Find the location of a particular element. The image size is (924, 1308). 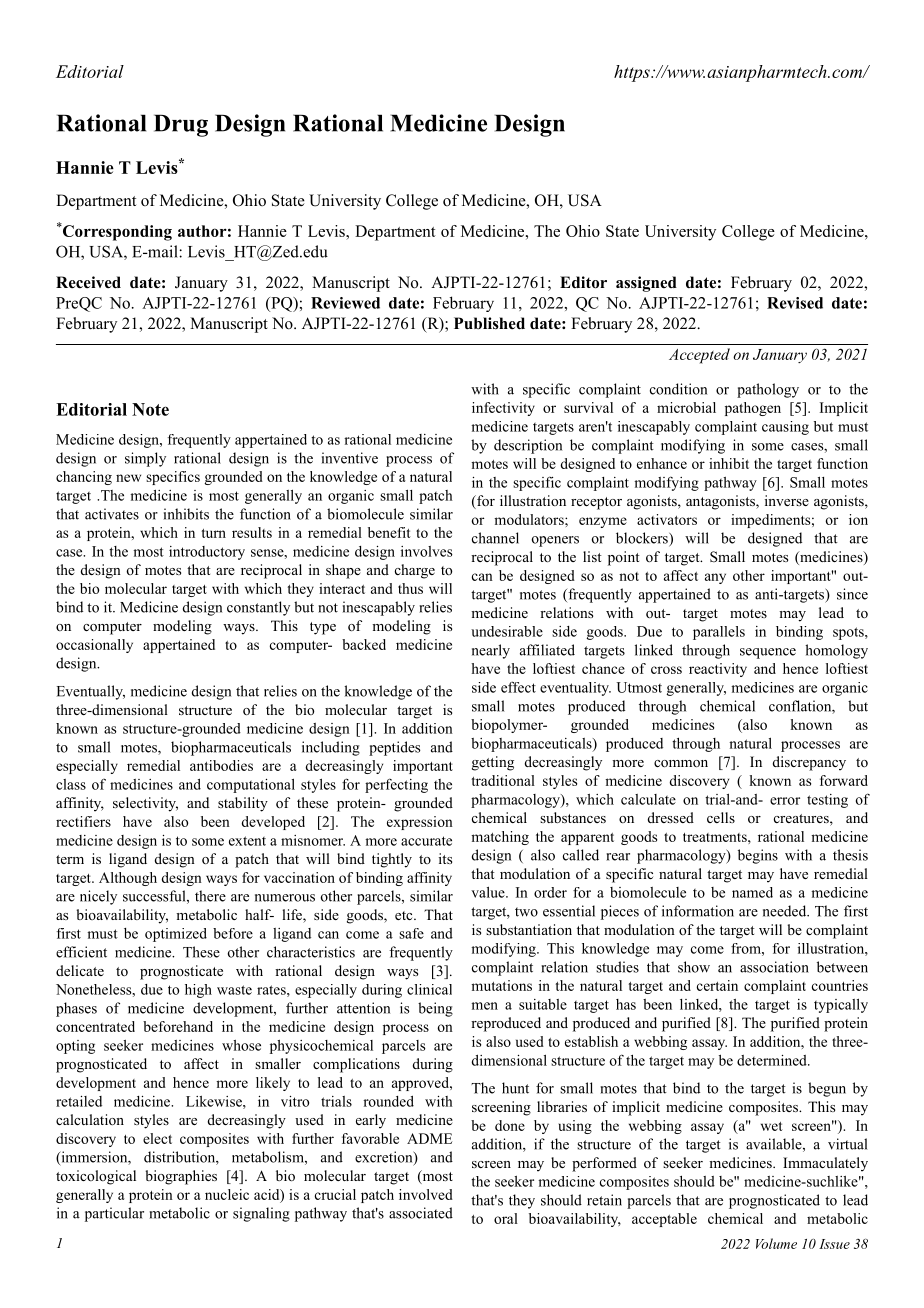

Drug is located at coordinates (181, 125).
